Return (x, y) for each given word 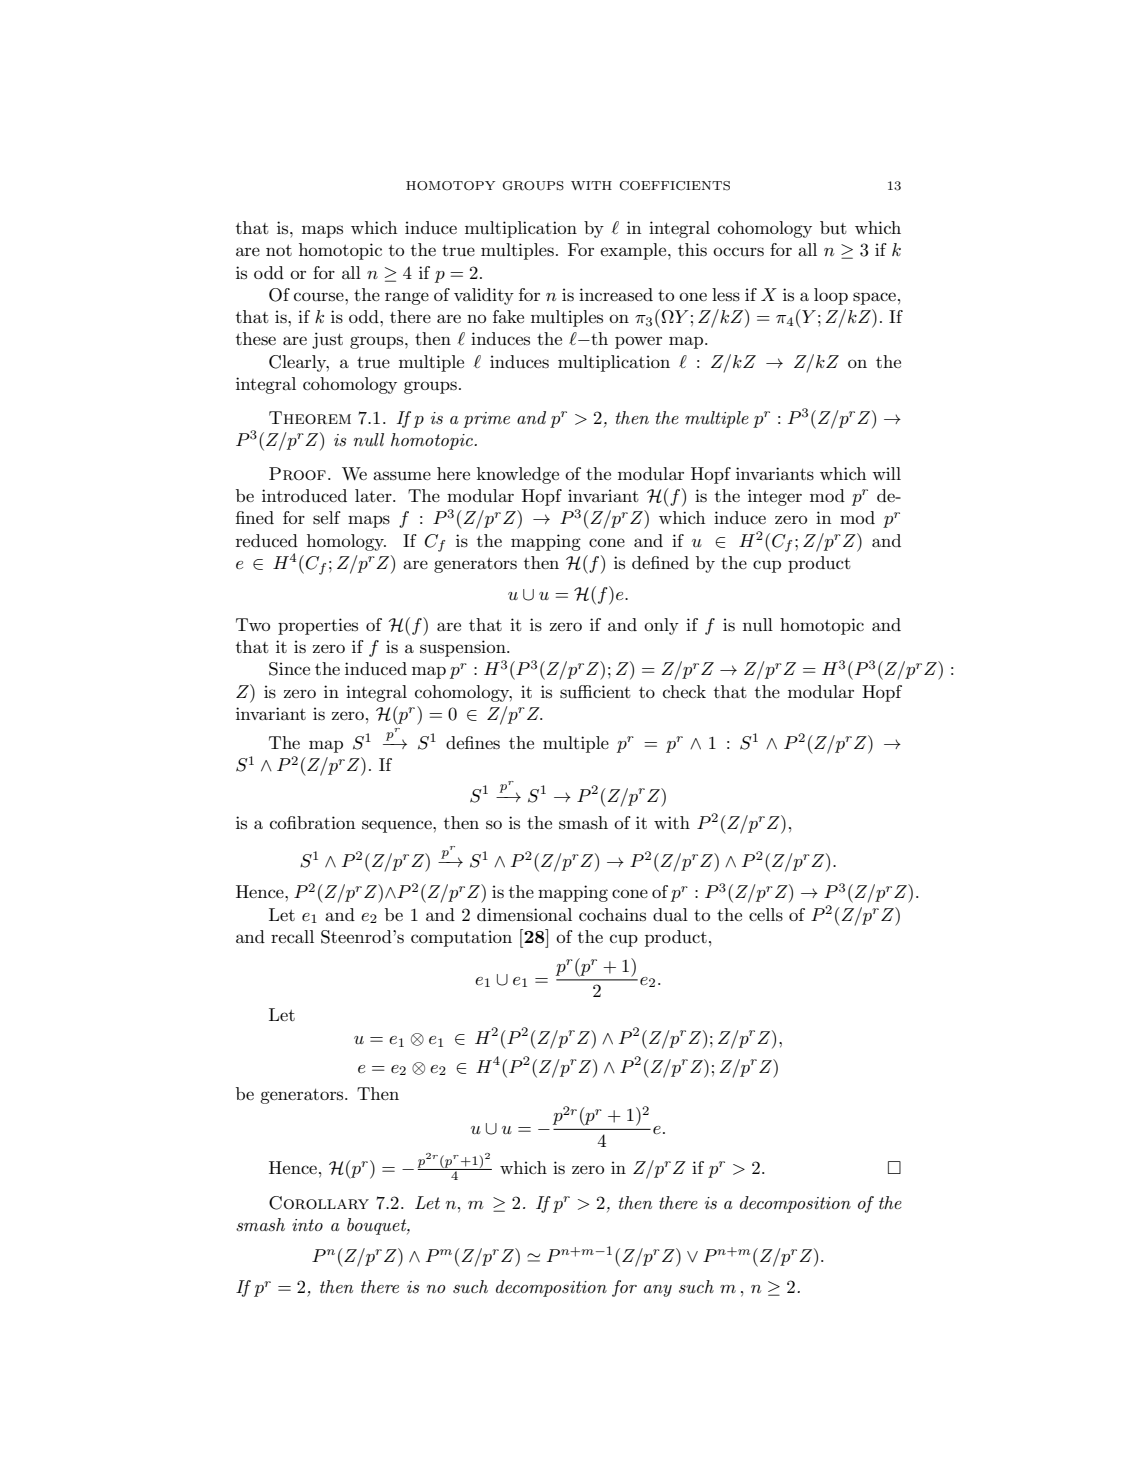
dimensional (524, 915)
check (684, 691)
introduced (304, 496)
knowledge (518, 475)
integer (775, 497)
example (634, 251)
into (307, 1225)
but (833, 228)
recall (292, 936)
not (279, 250)
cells (766, 915)
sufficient (595, 692)
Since (289, 669)
